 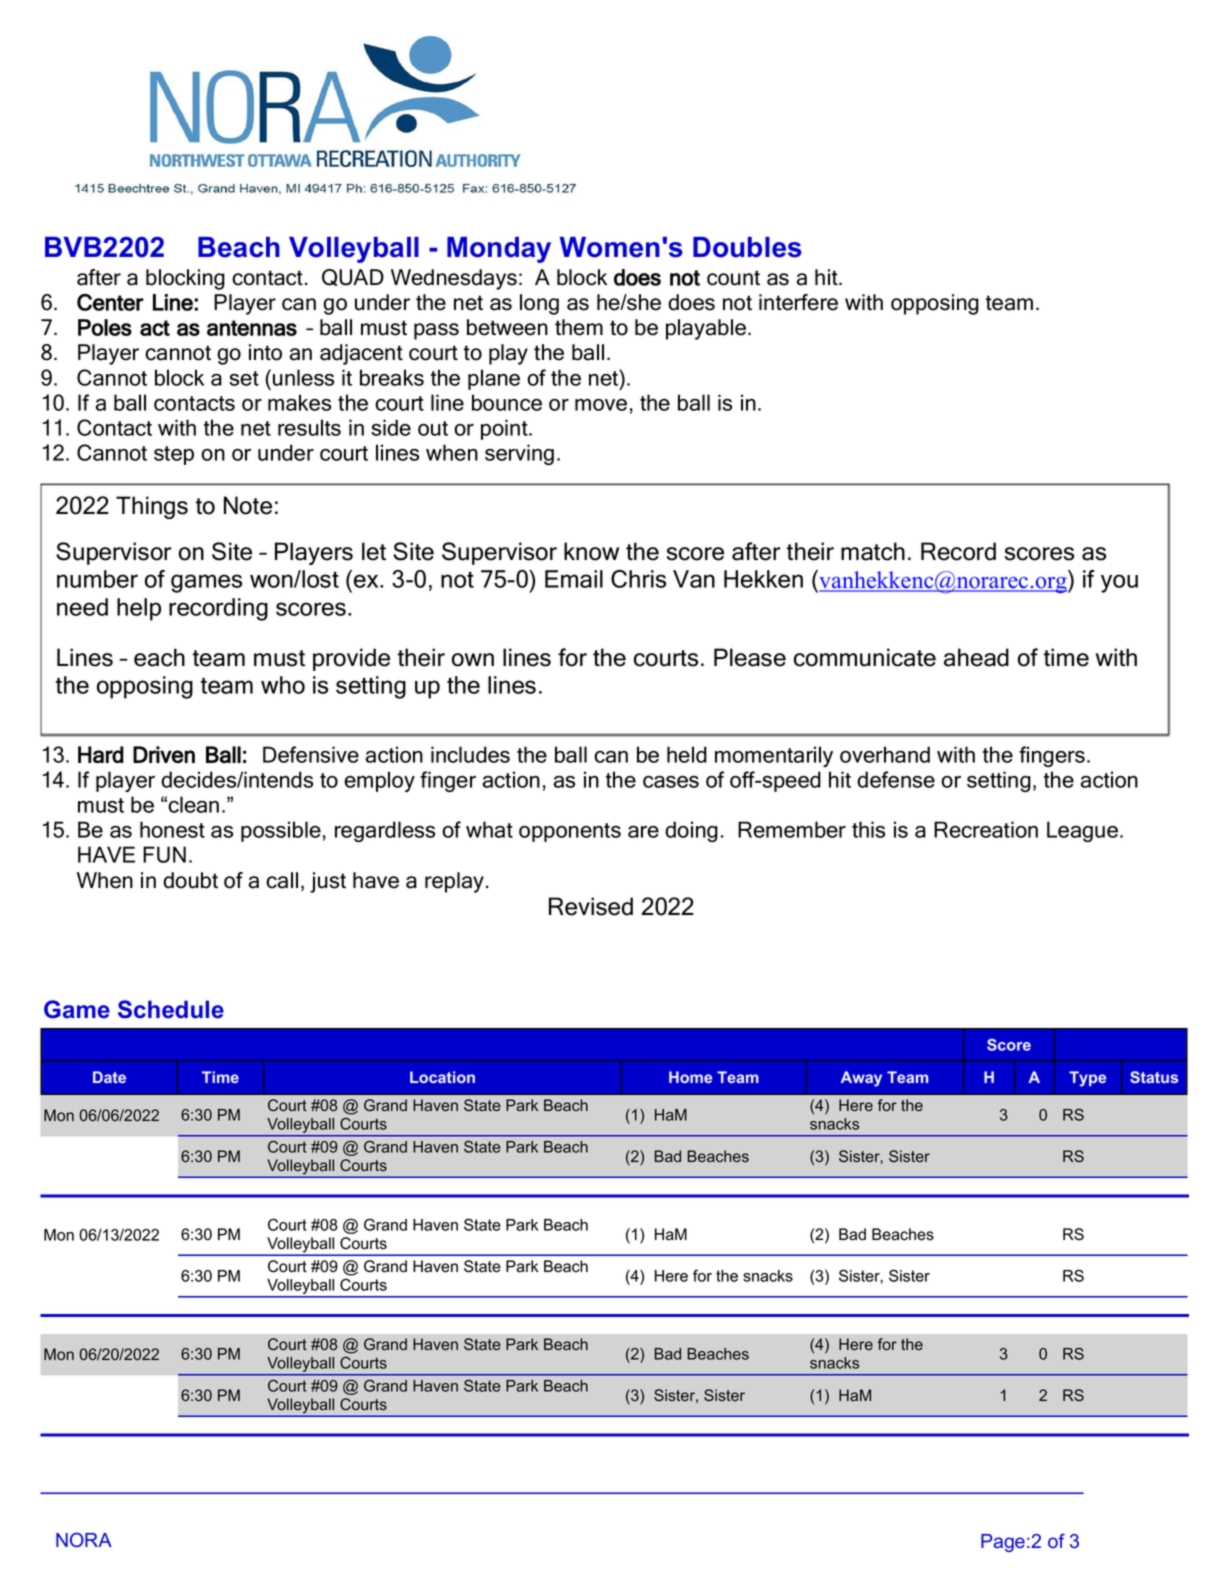 What do you see at coordinates (873, 551) in the screenshot?
I see `match` at bounding box center [873, 551].
